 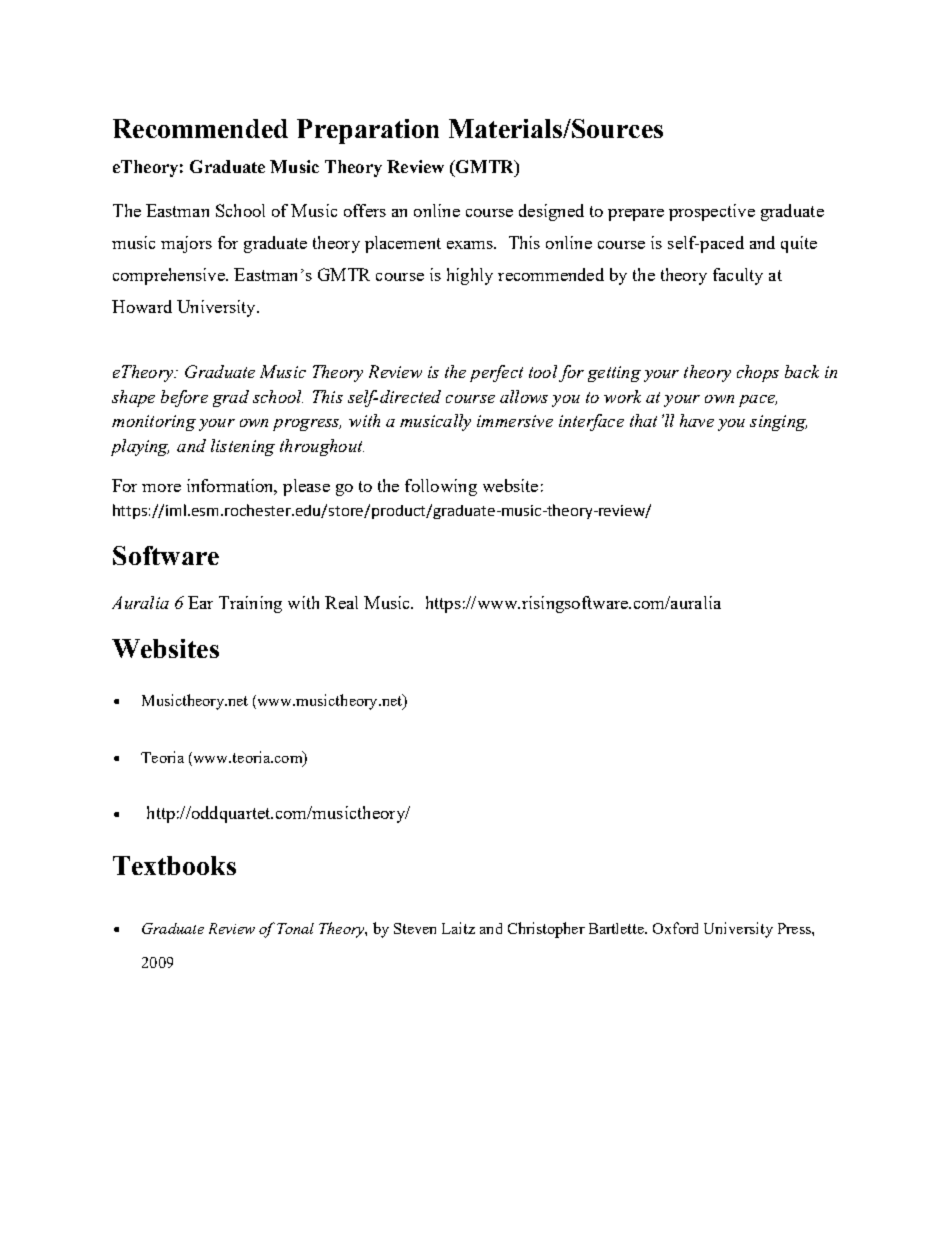 I want to click on Real, so click(x=341, y=602).
